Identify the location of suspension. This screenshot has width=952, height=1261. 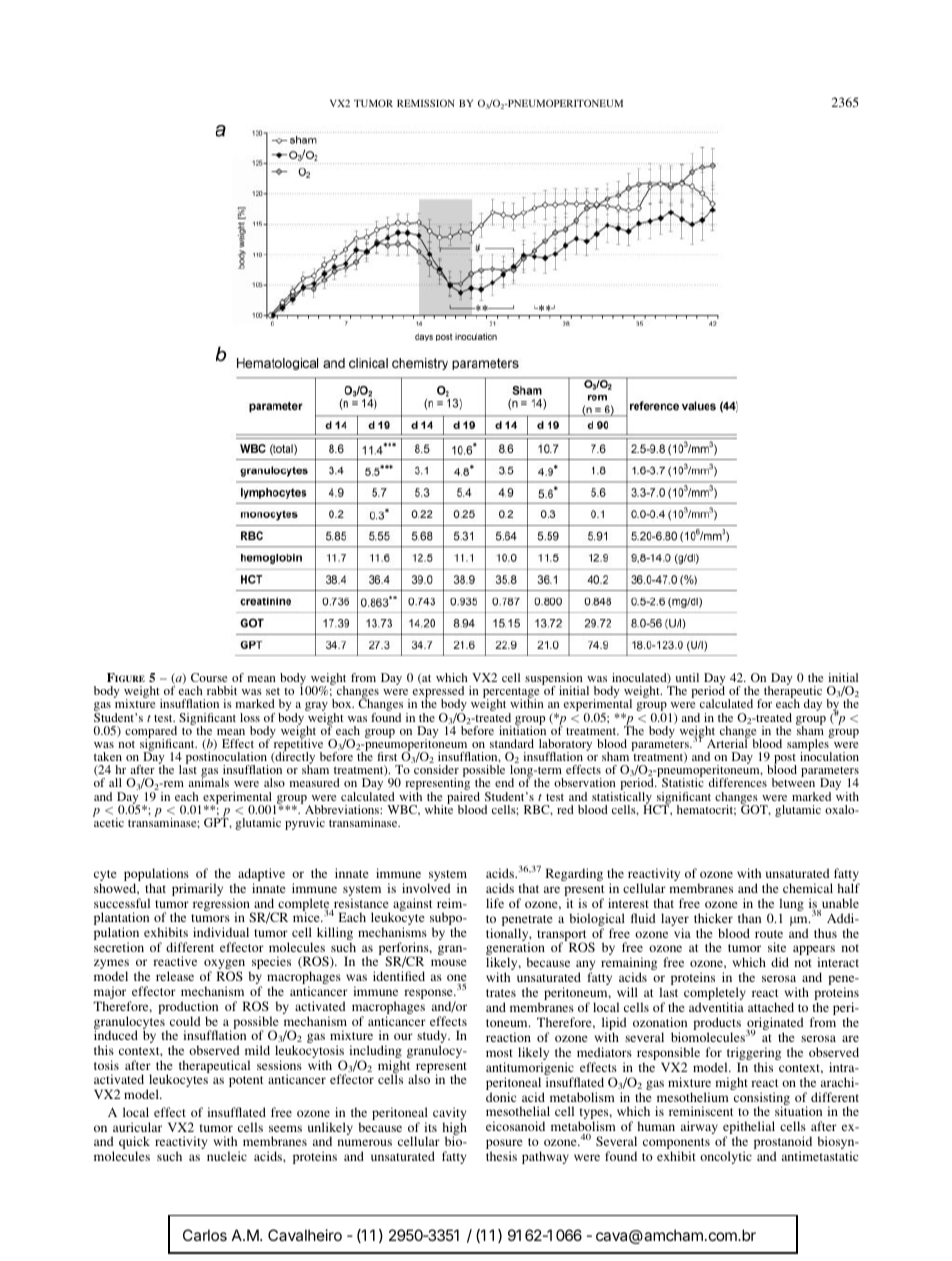
(554, 680).
